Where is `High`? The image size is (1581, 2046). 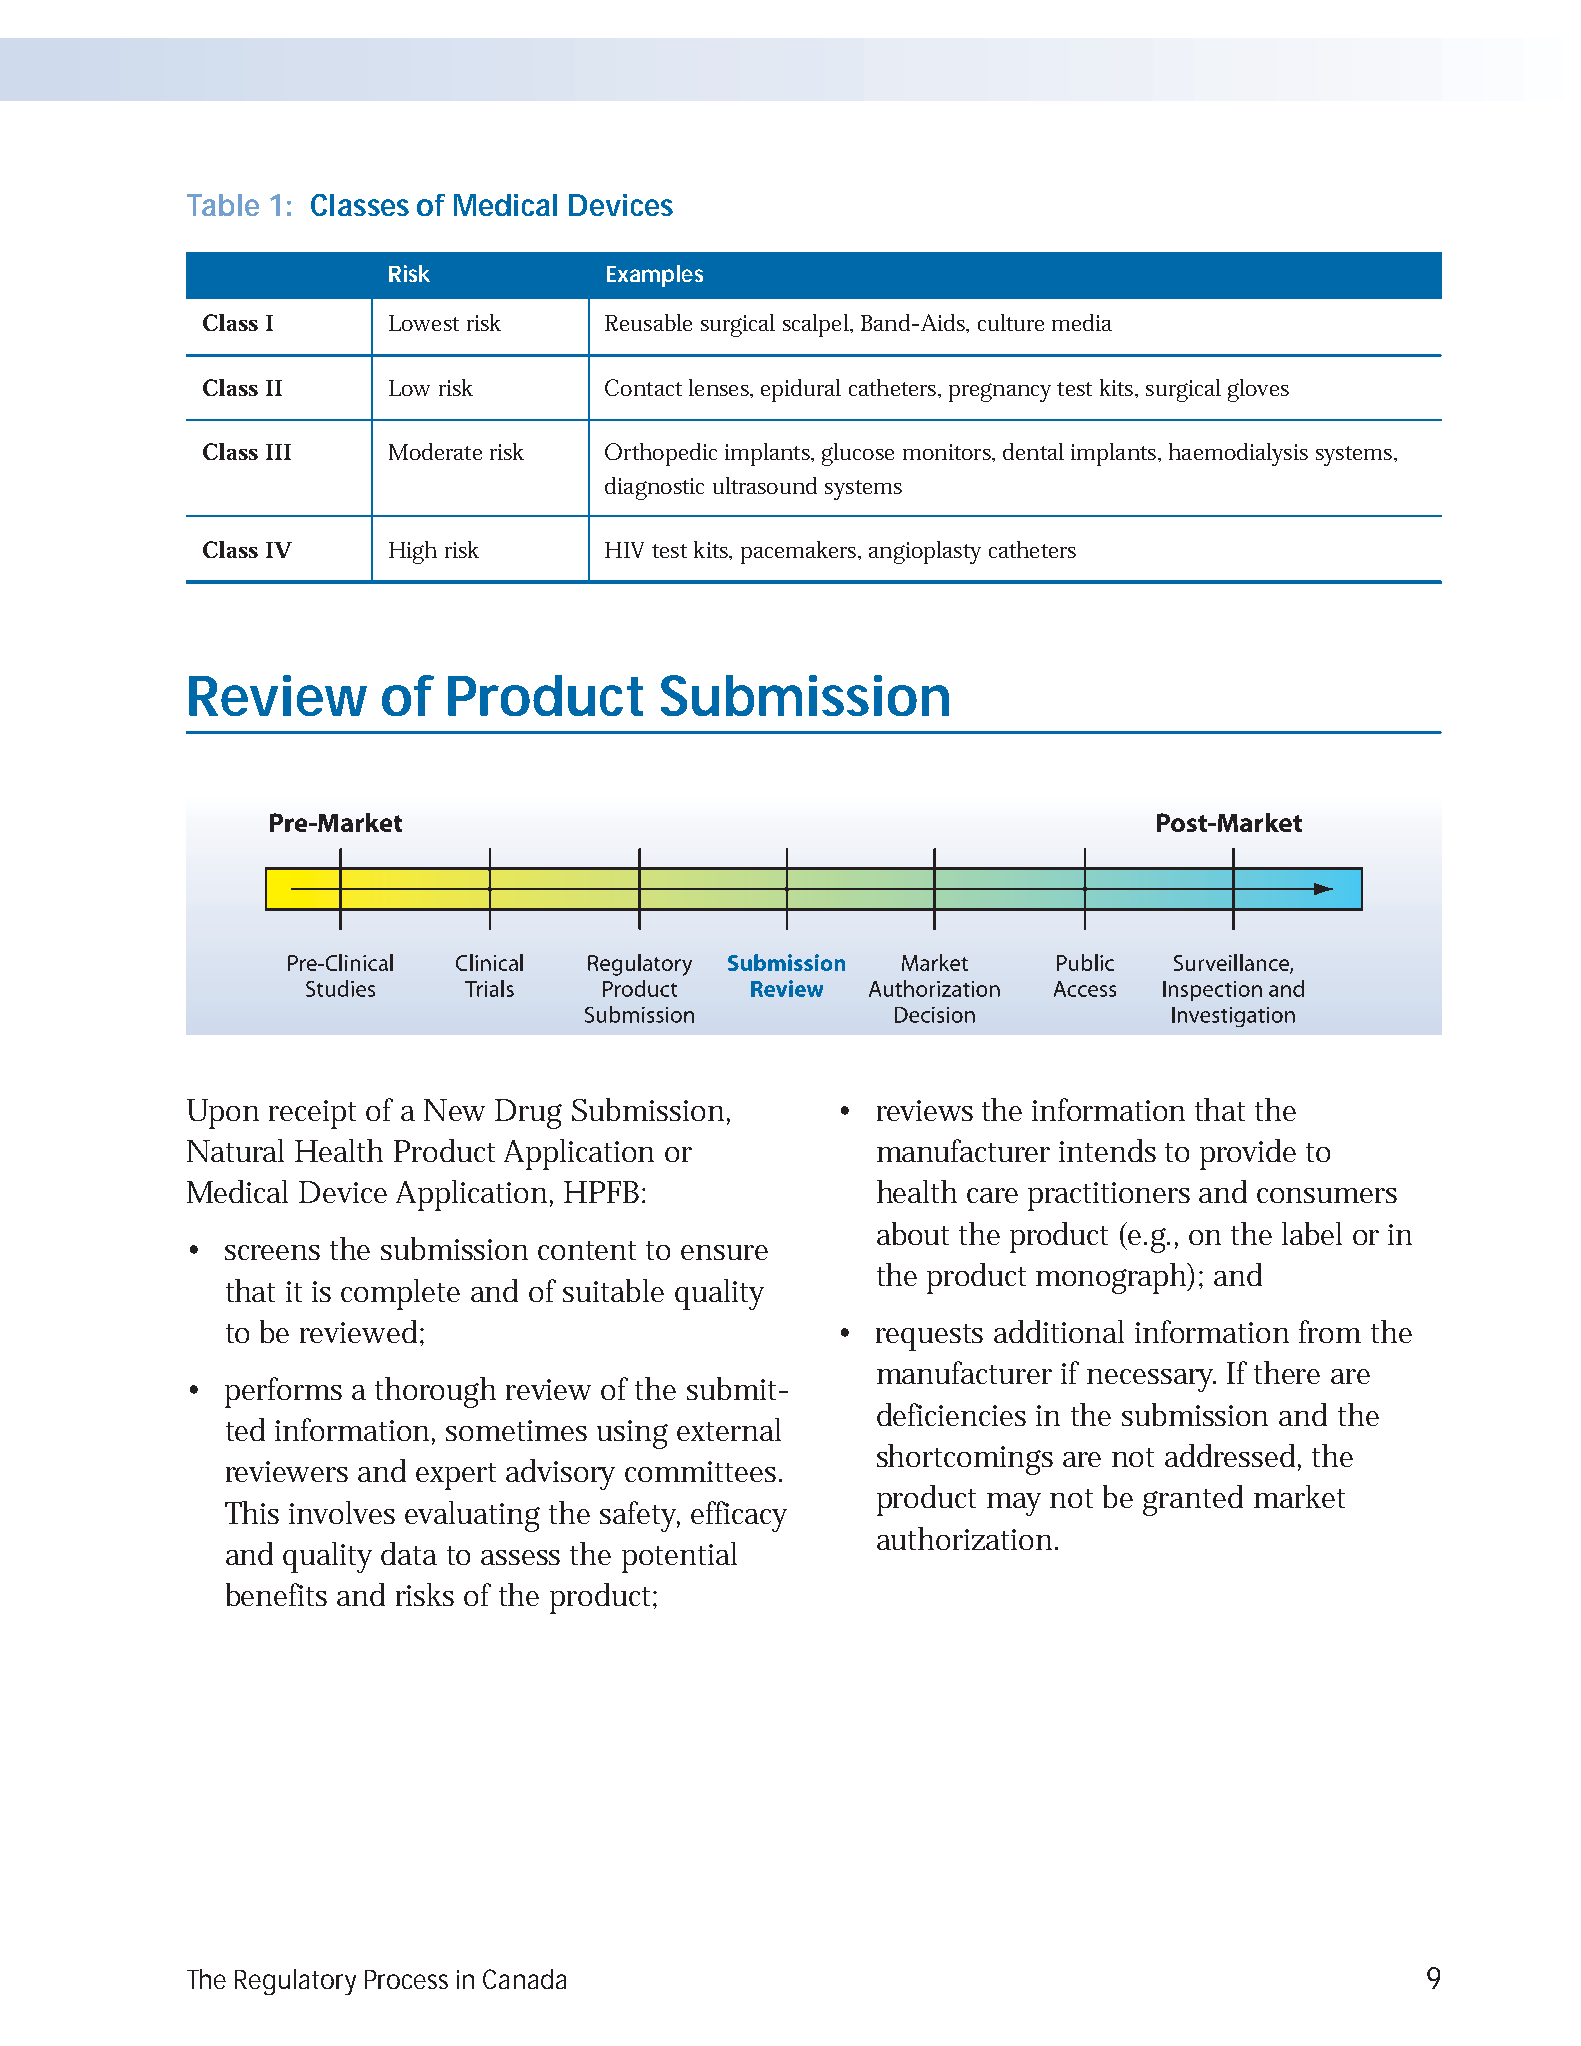
High is located at coordinates (413, 552).
